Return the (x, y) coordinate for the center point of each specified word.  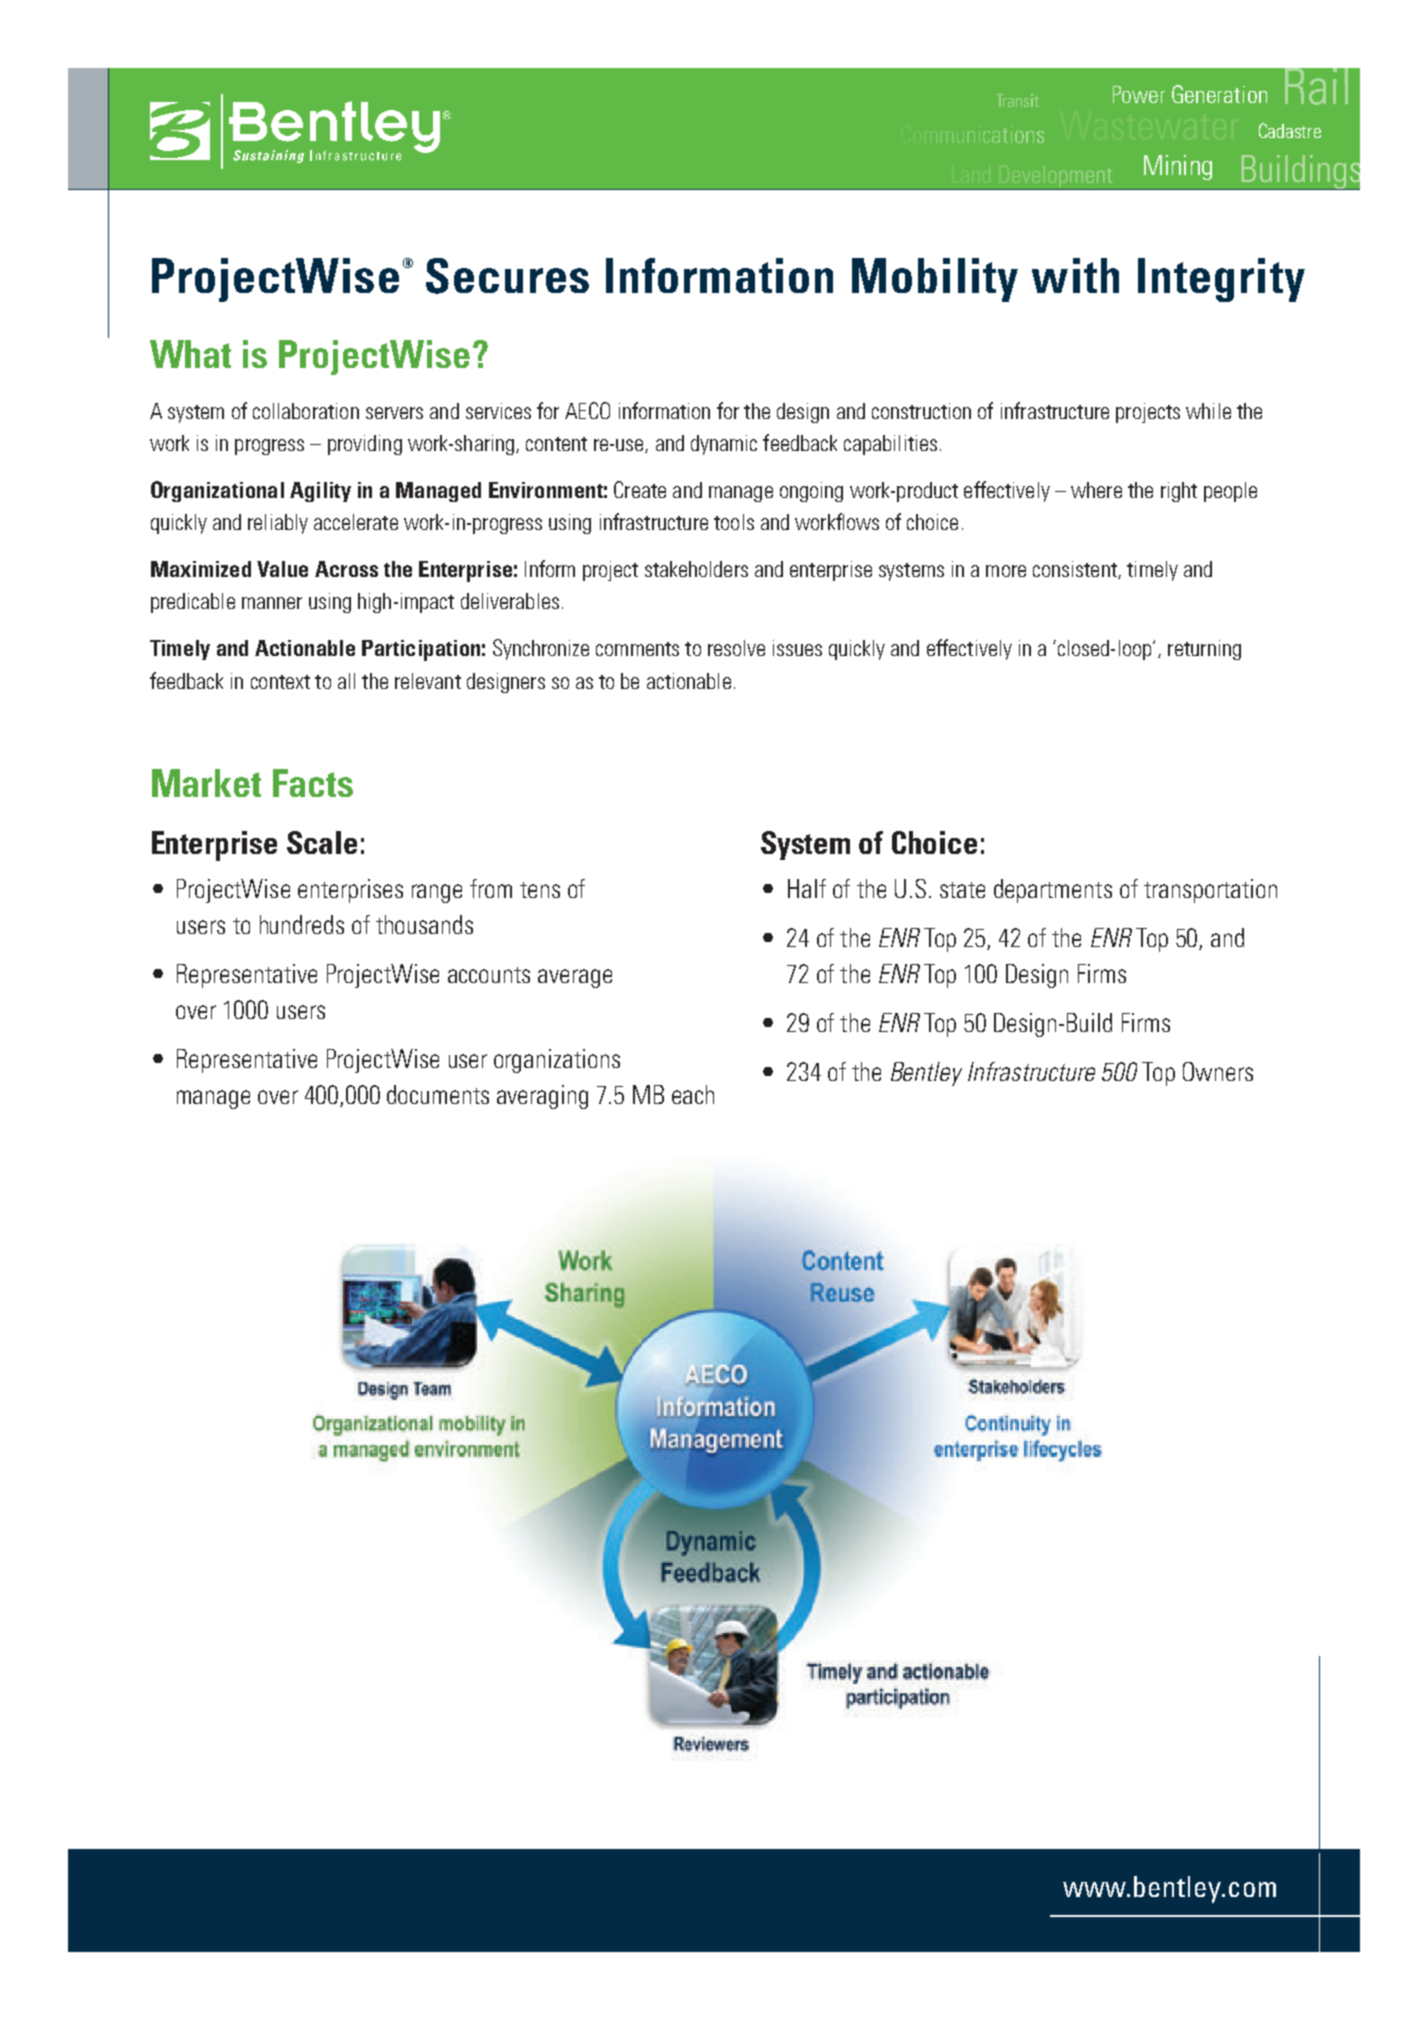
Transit (1017, 100)
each (693, 1094)
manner (272, 603)
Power (1139, 94)
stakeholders (696, 569)
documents (438, 1094)
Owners (1218, 1071)
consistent (1076, 570)
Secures (507, 276)
